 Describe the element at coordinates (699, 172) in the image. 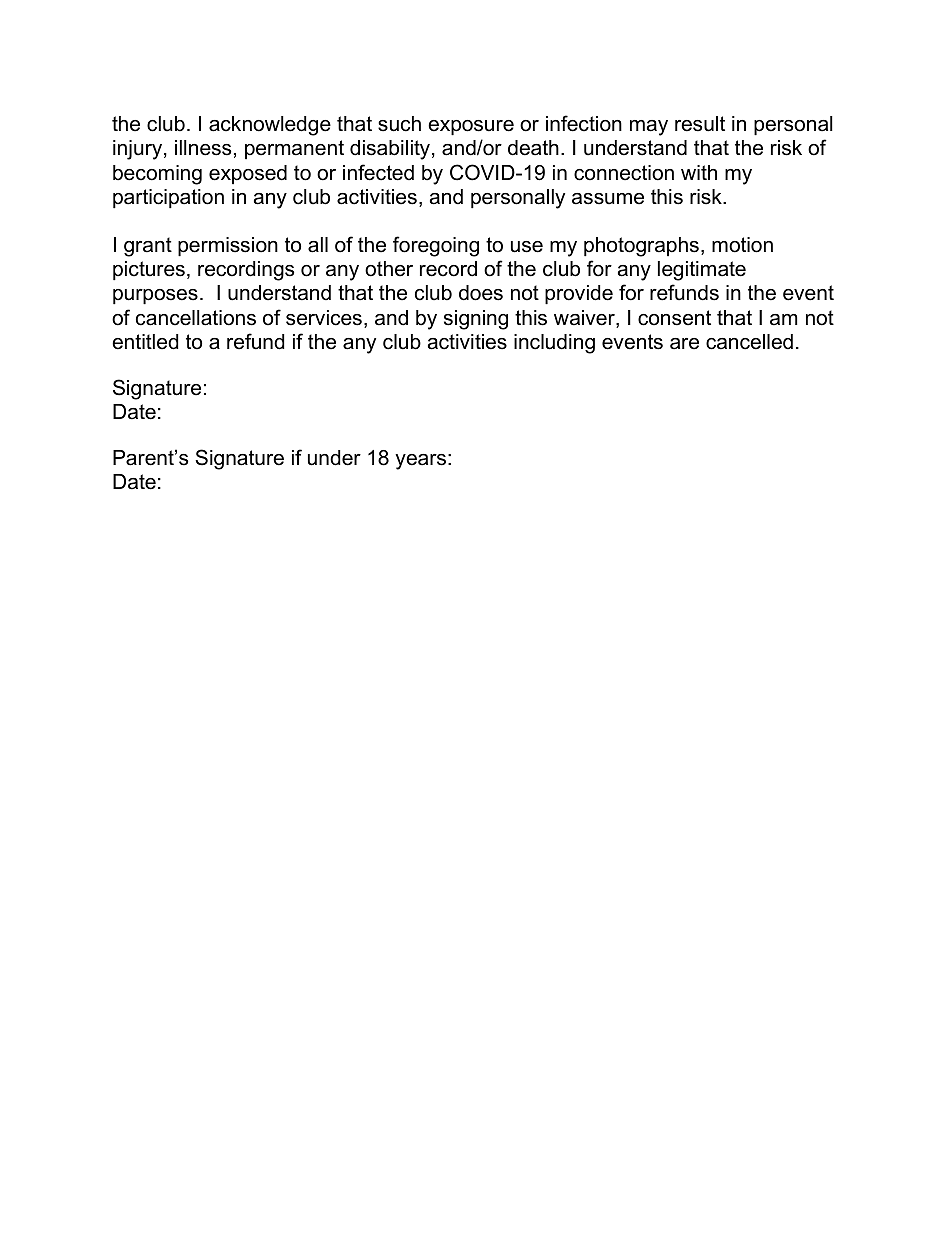

I see `with` at that location.
